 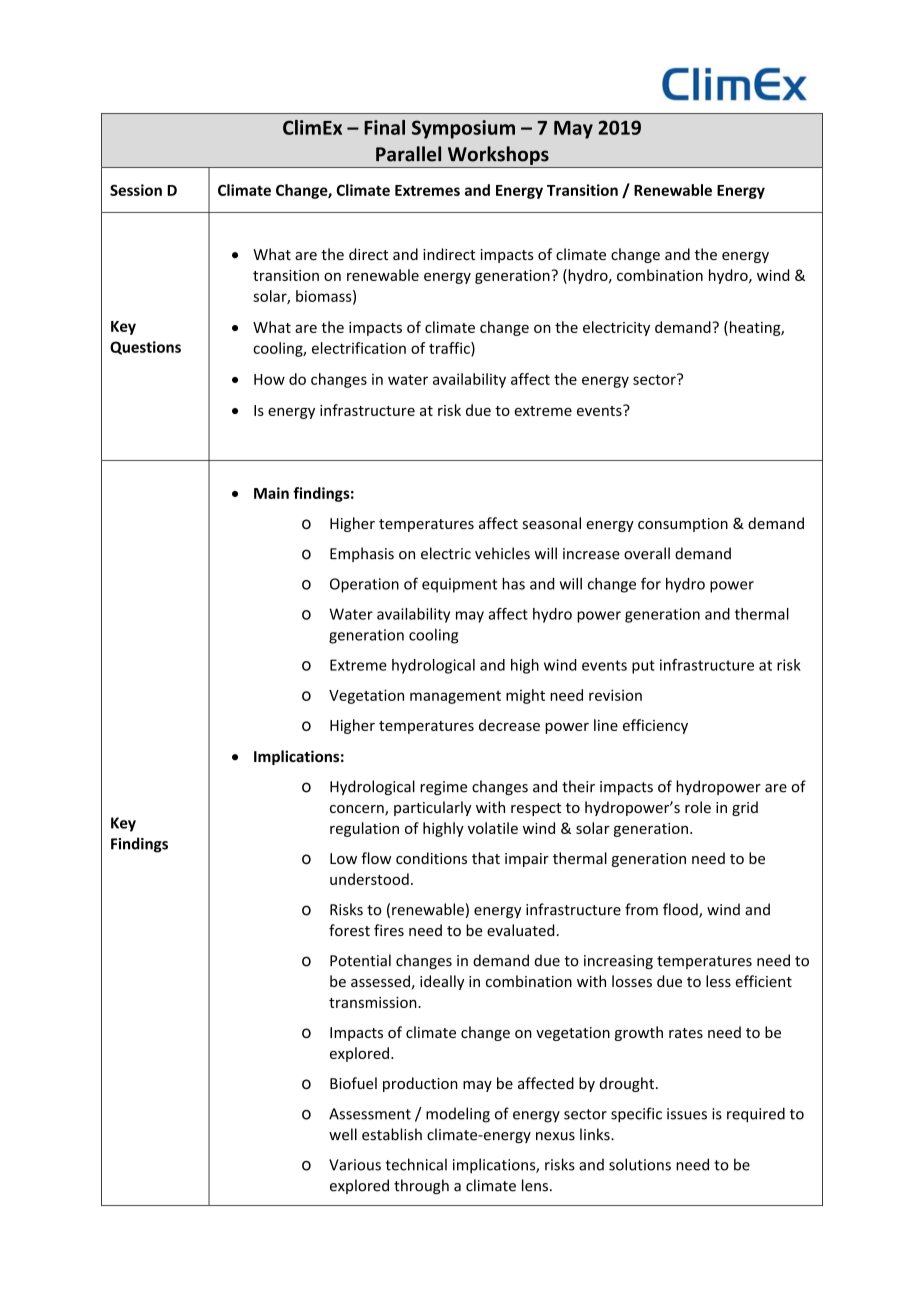 I want to click on forest, so click(x=349, y=930).
